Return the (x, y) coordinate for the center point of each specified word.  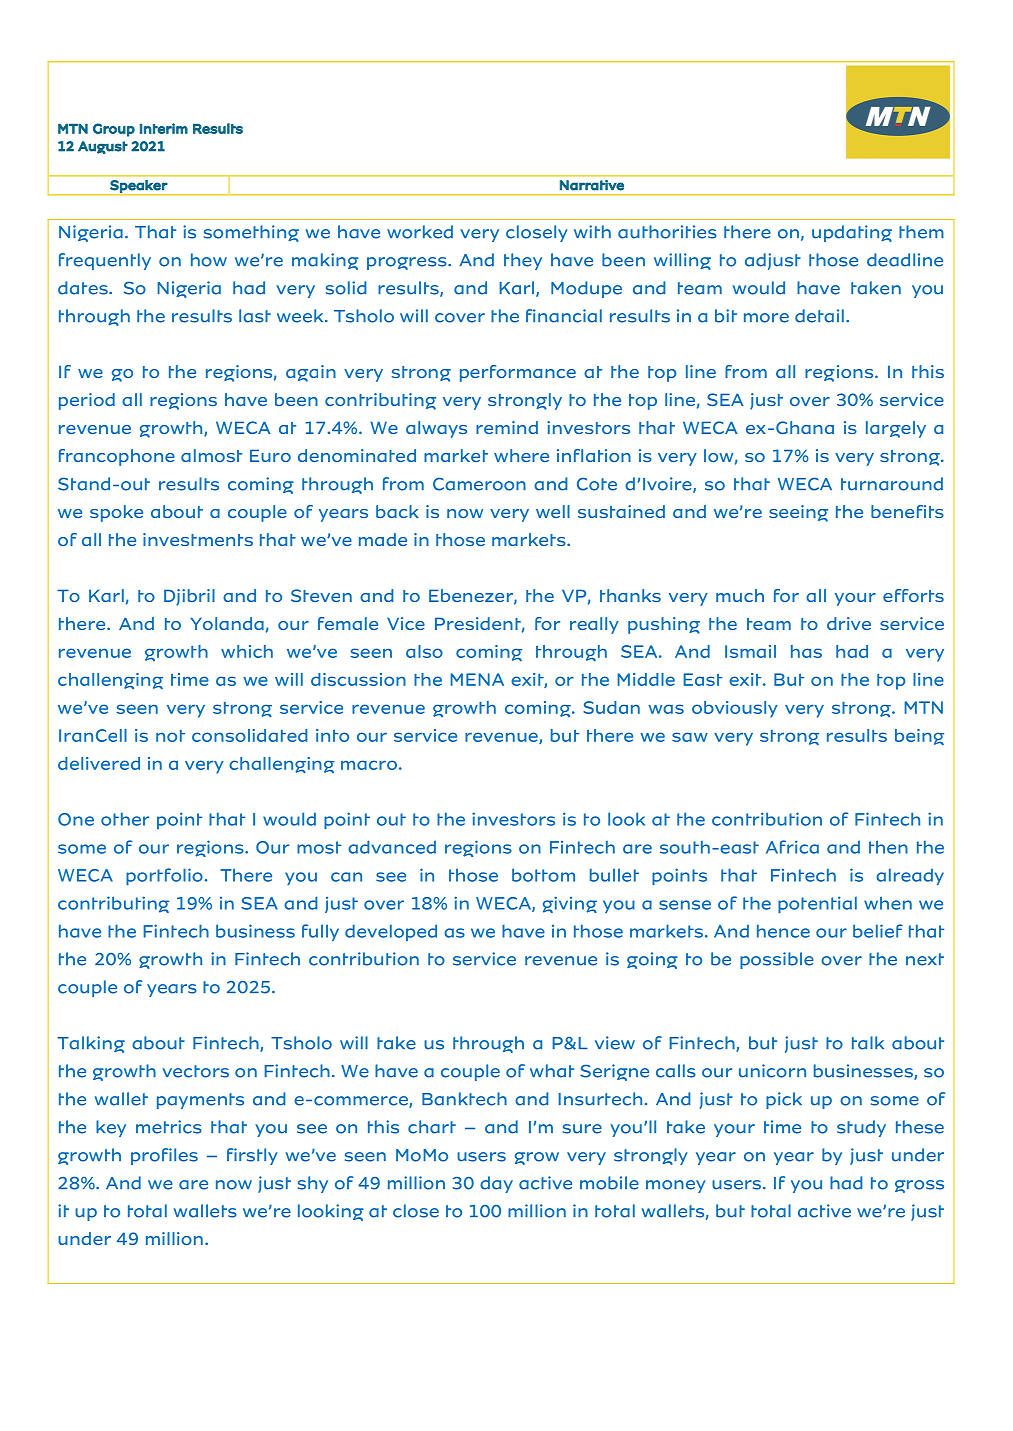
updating (852, 233)
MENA (477, 679)
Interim (164, 128)
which (247, 651)
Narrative (592, 185)
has (806, 651)
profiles (164, 1156)
